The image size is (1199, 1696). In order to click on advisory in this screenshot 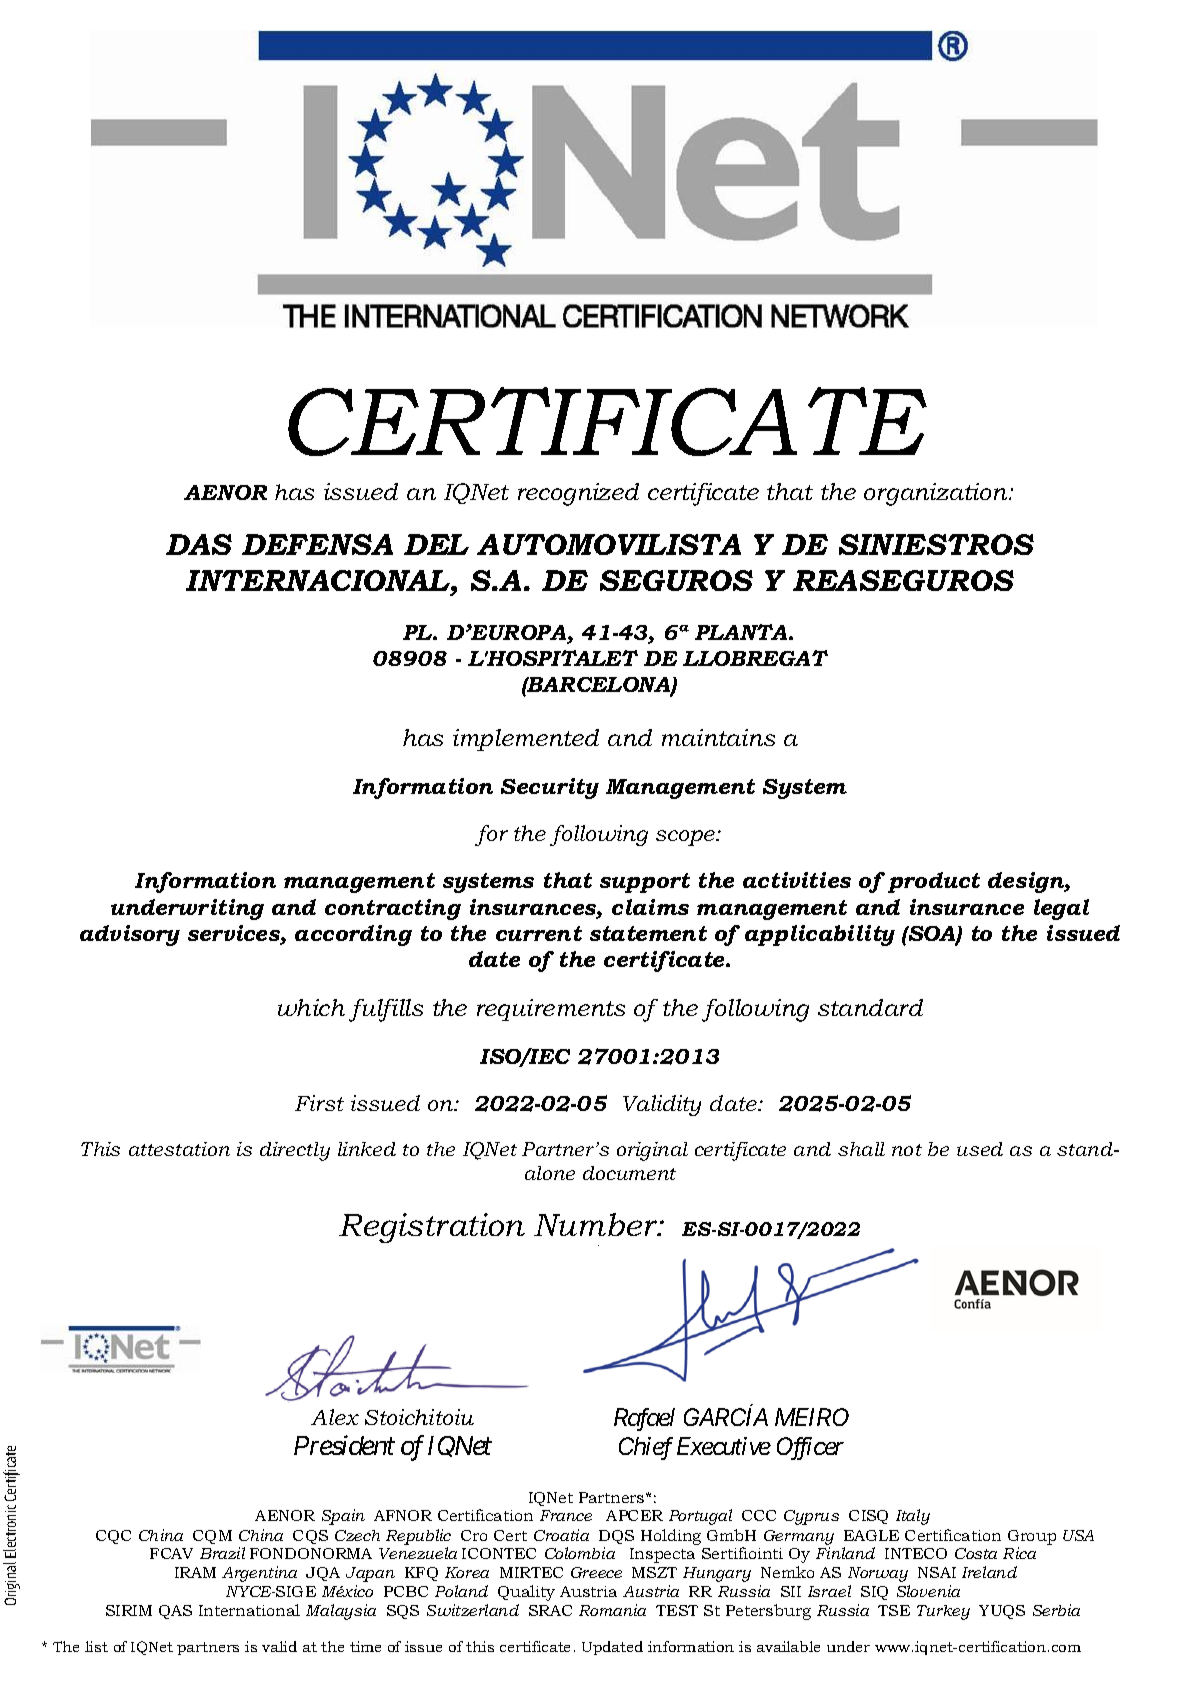, I will do `click(130, 935)`.
